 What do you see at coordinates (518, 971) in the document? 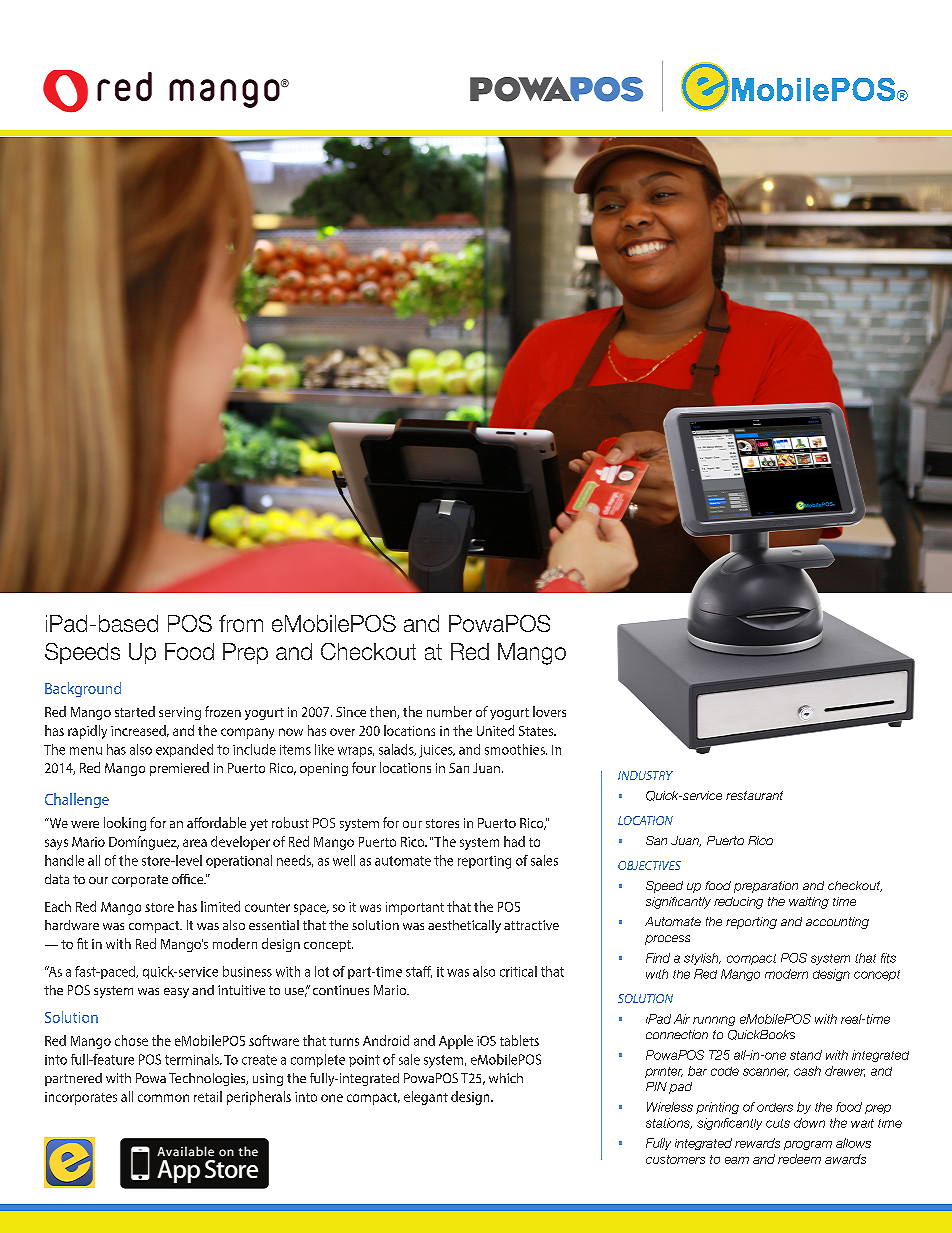
I see `critical` at bounding box center [518, 971].
